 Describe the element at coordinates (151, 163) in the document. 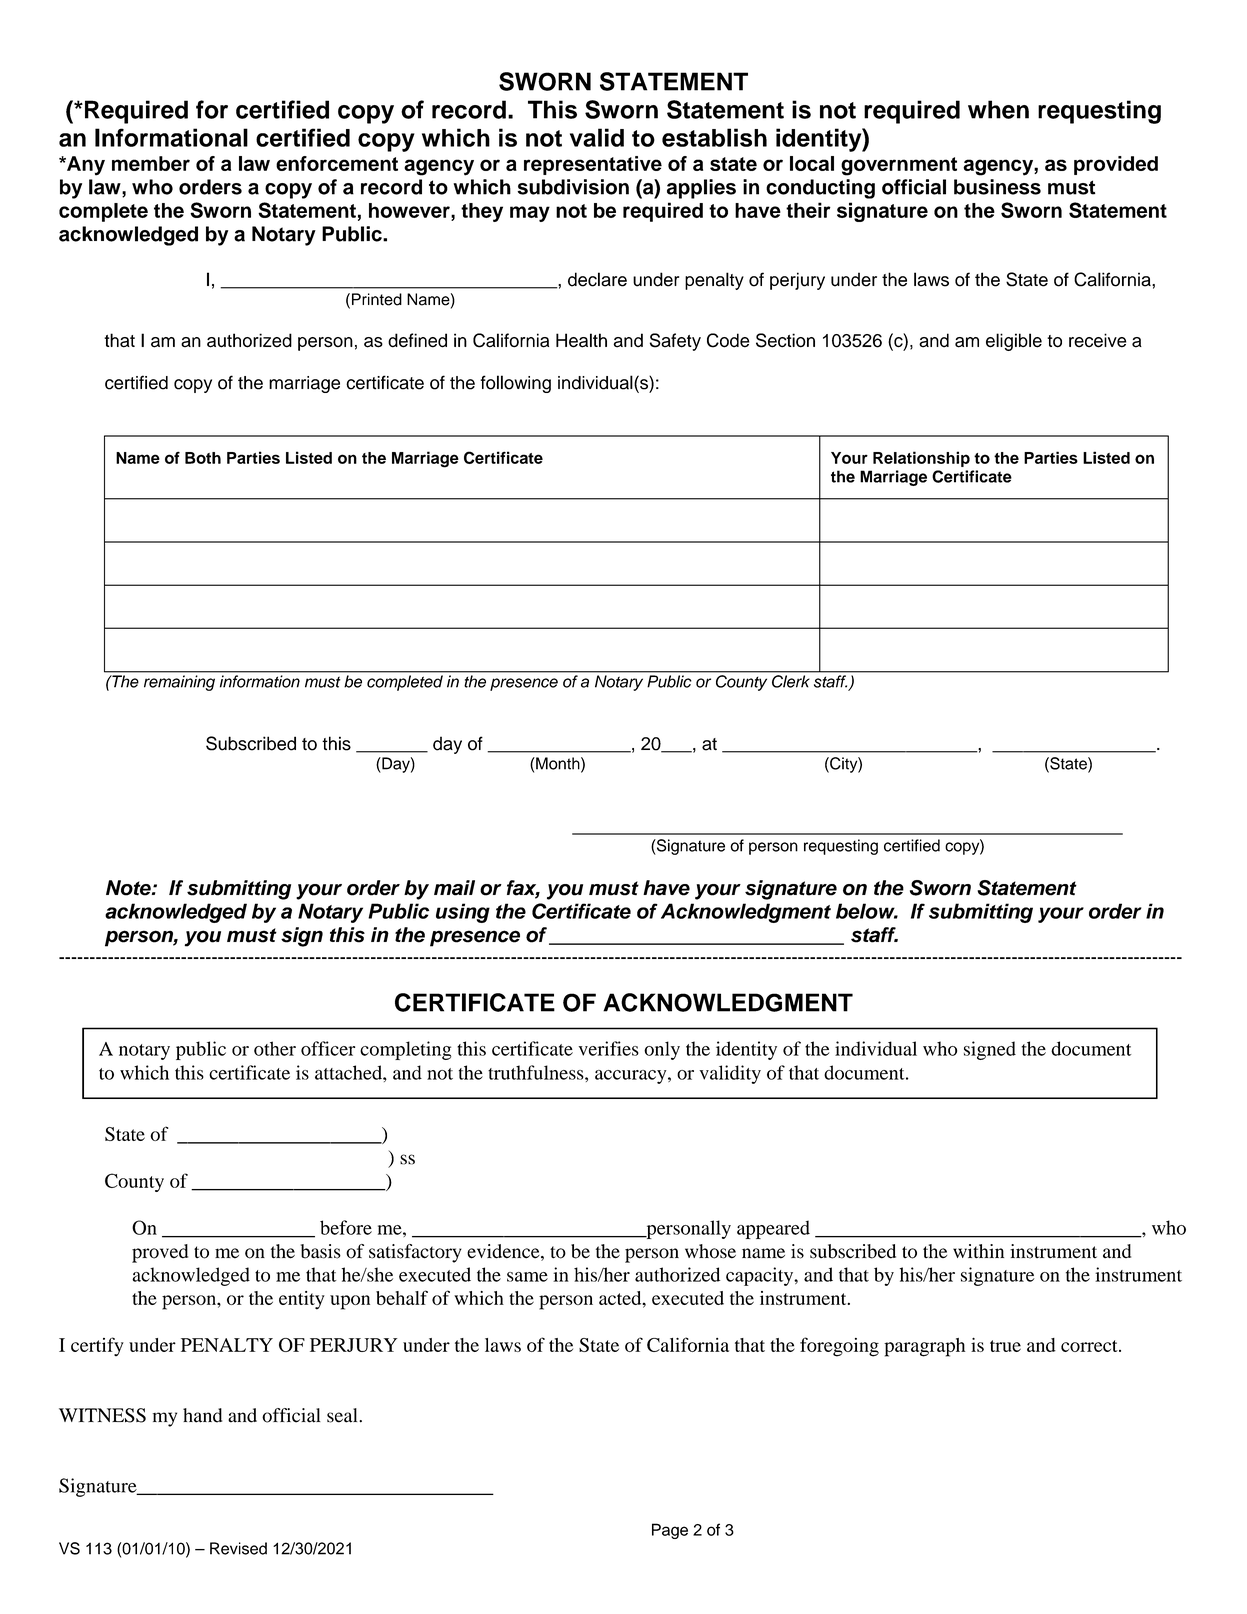

I see `member` at that location.
